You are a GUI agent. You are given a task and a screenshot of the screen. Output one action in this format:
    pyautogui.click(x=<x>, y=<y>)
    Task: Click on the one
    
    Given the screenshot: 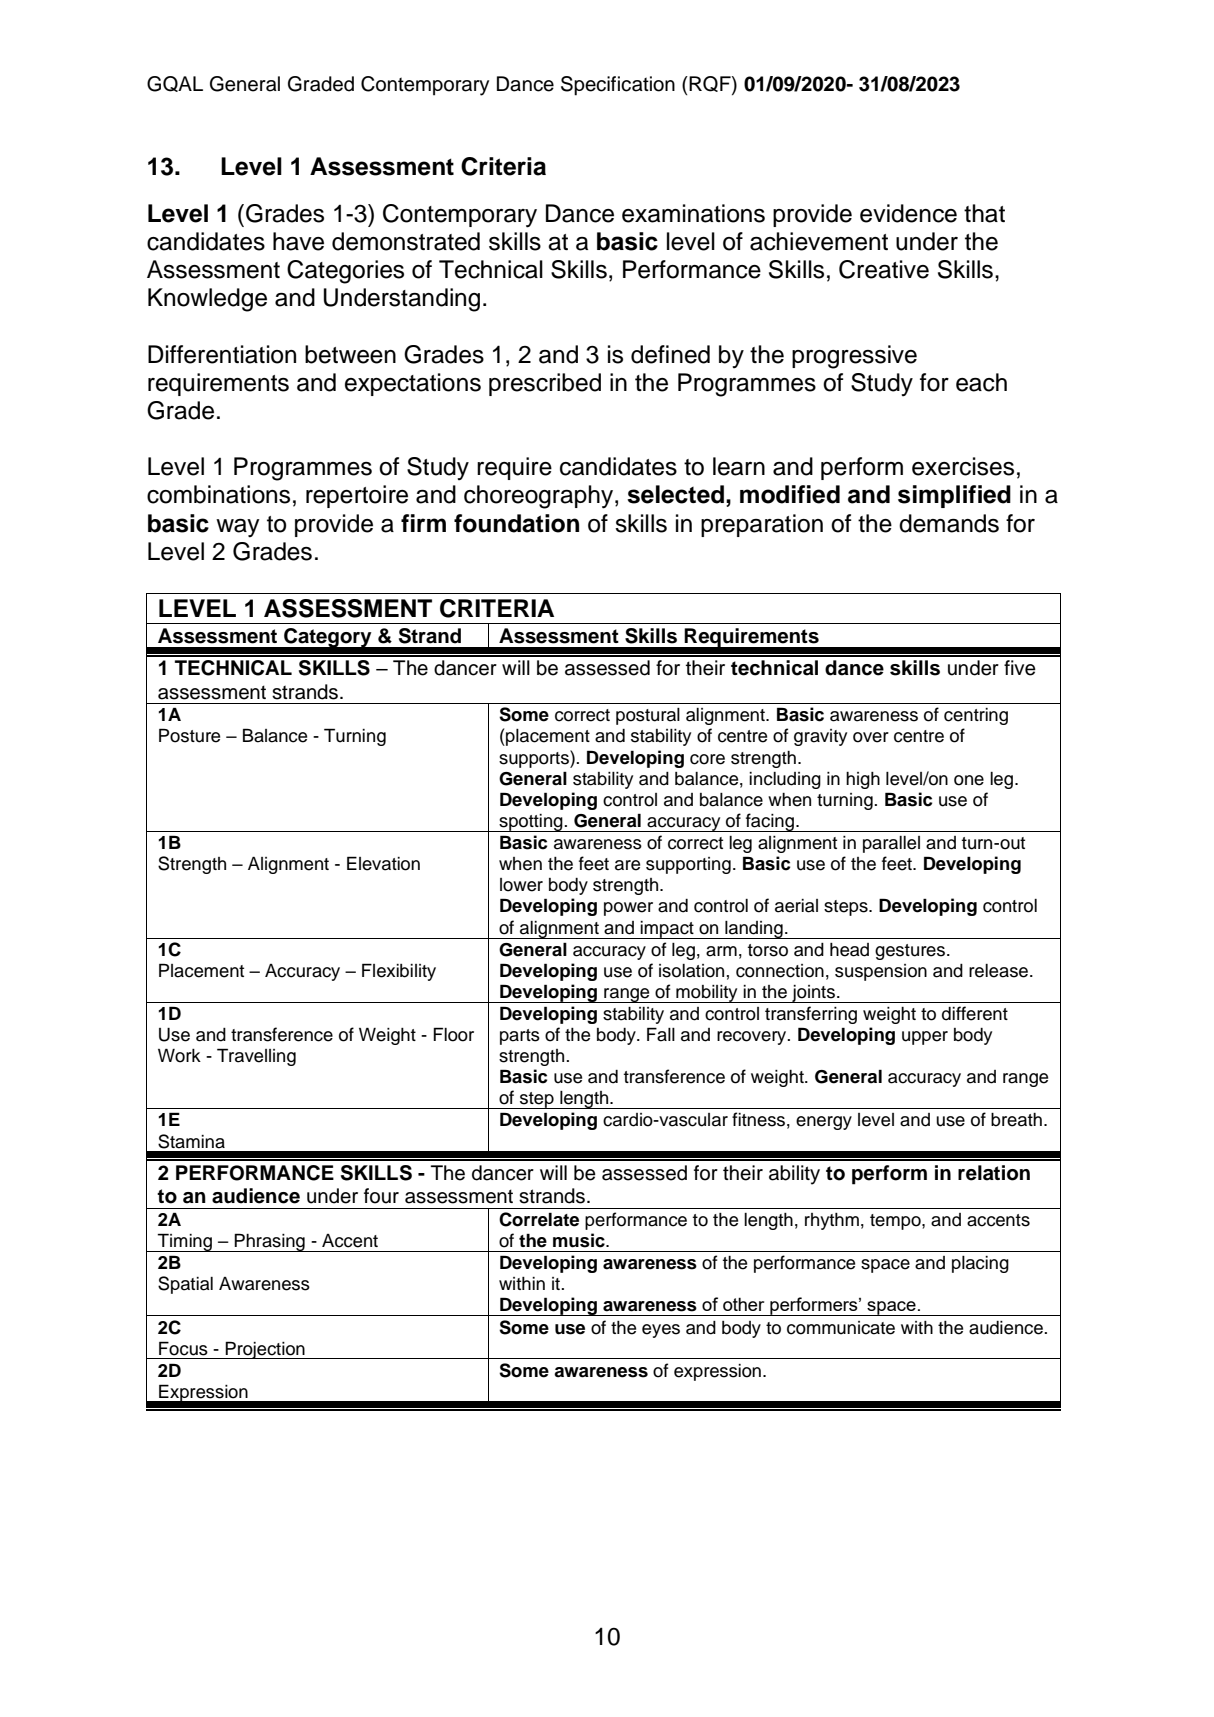 What is the action you would take?
    pyautogui.click(x=969, y=780)
